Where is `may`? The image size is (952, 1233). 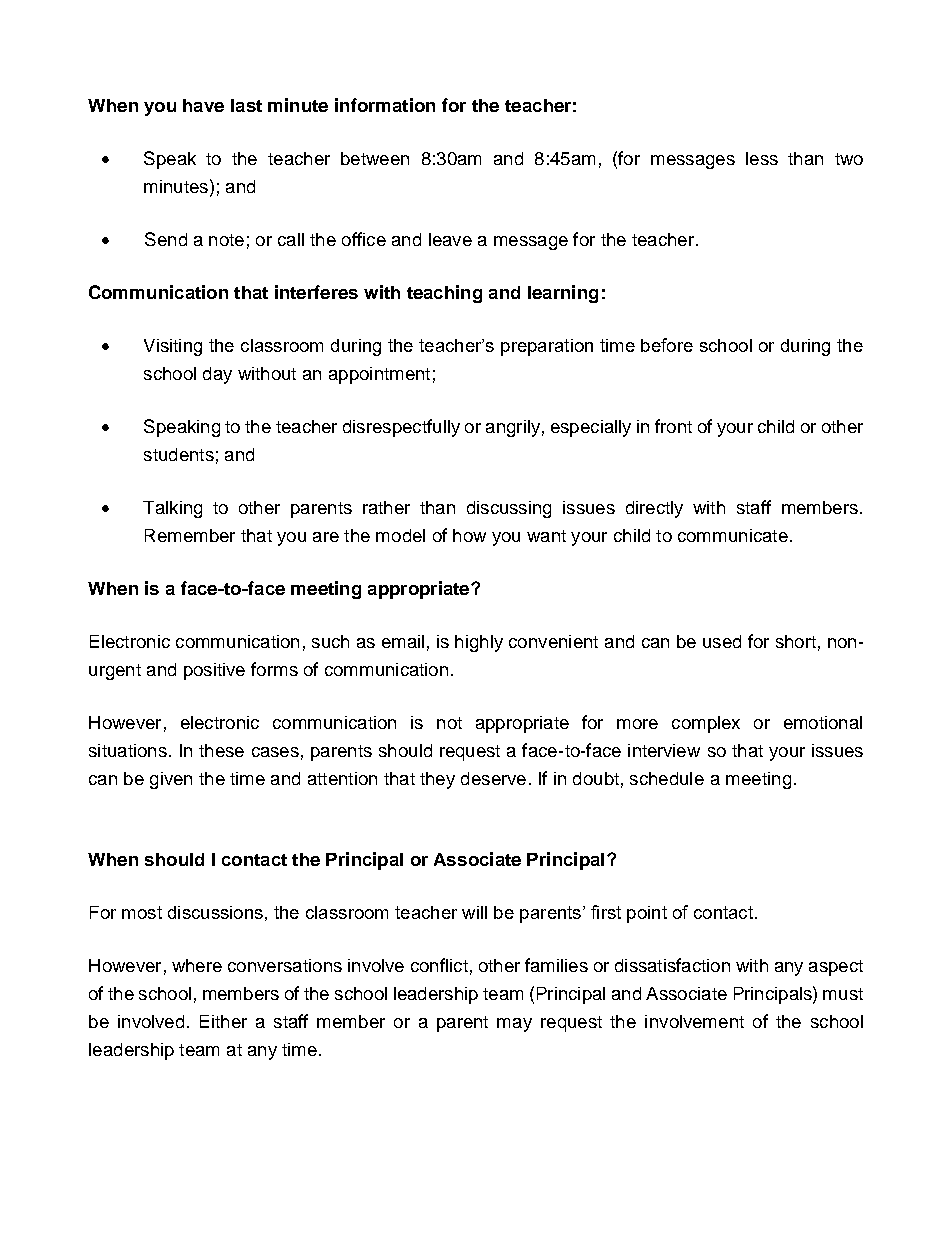
may is located at coordinates (514, 1025).
